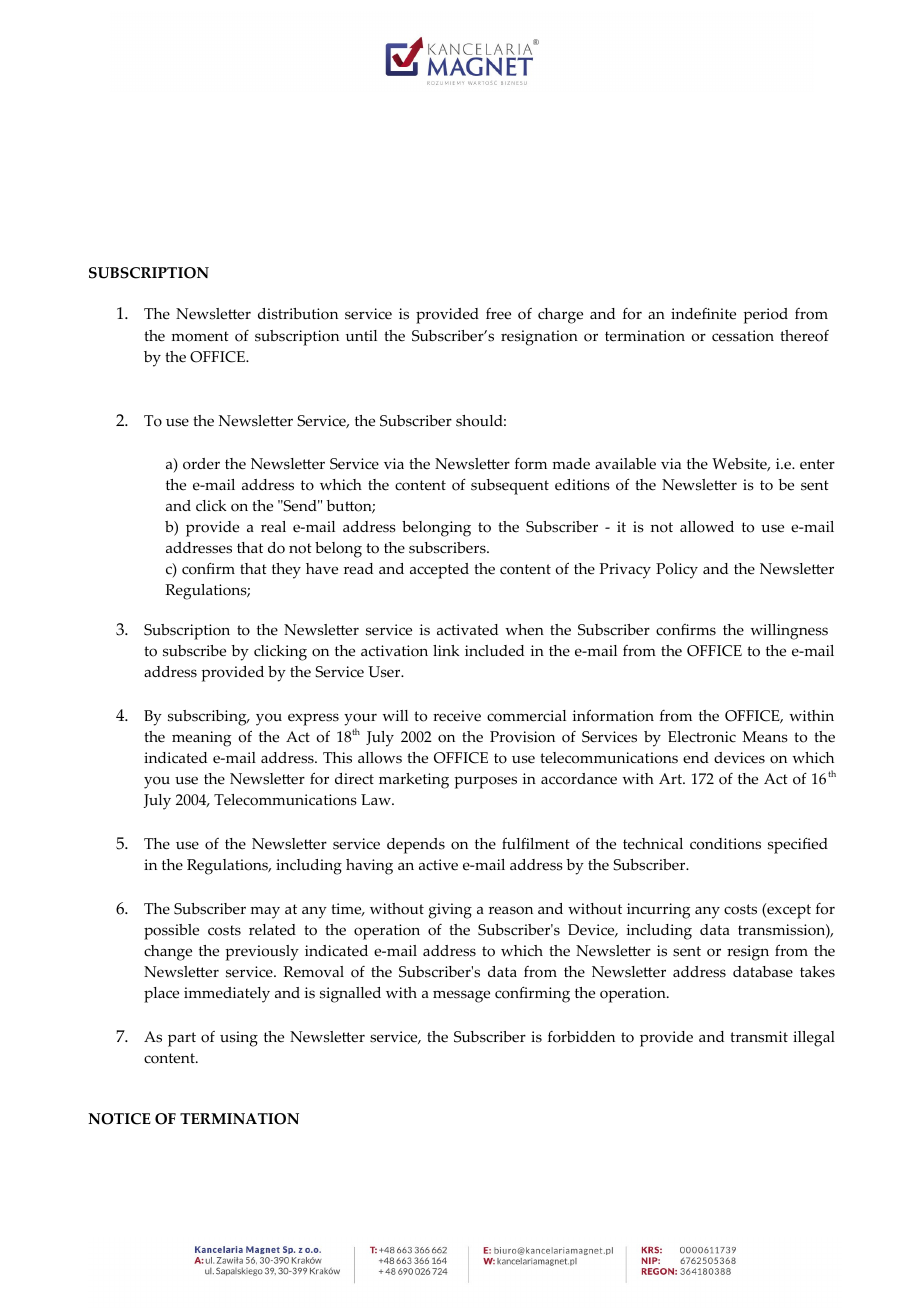  What do you see at coordinates (200, 336) in the screenshot?
I see `moment` at bounding box center [200, 336].
